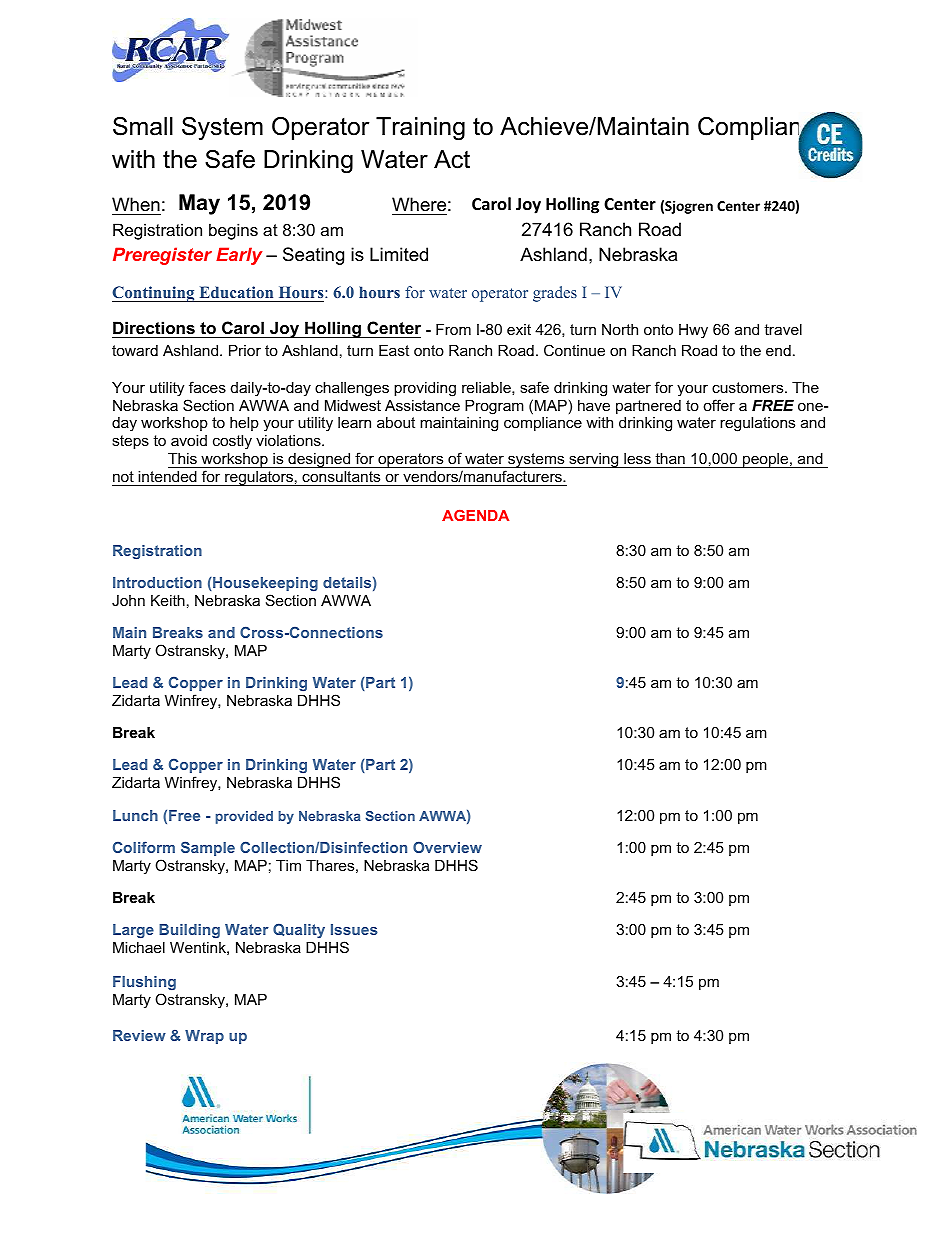 The image size is (952, 1233). What do you see at coordinates (354, 929) in the image?
I see `Issues` at bounding box center [354, 929].
